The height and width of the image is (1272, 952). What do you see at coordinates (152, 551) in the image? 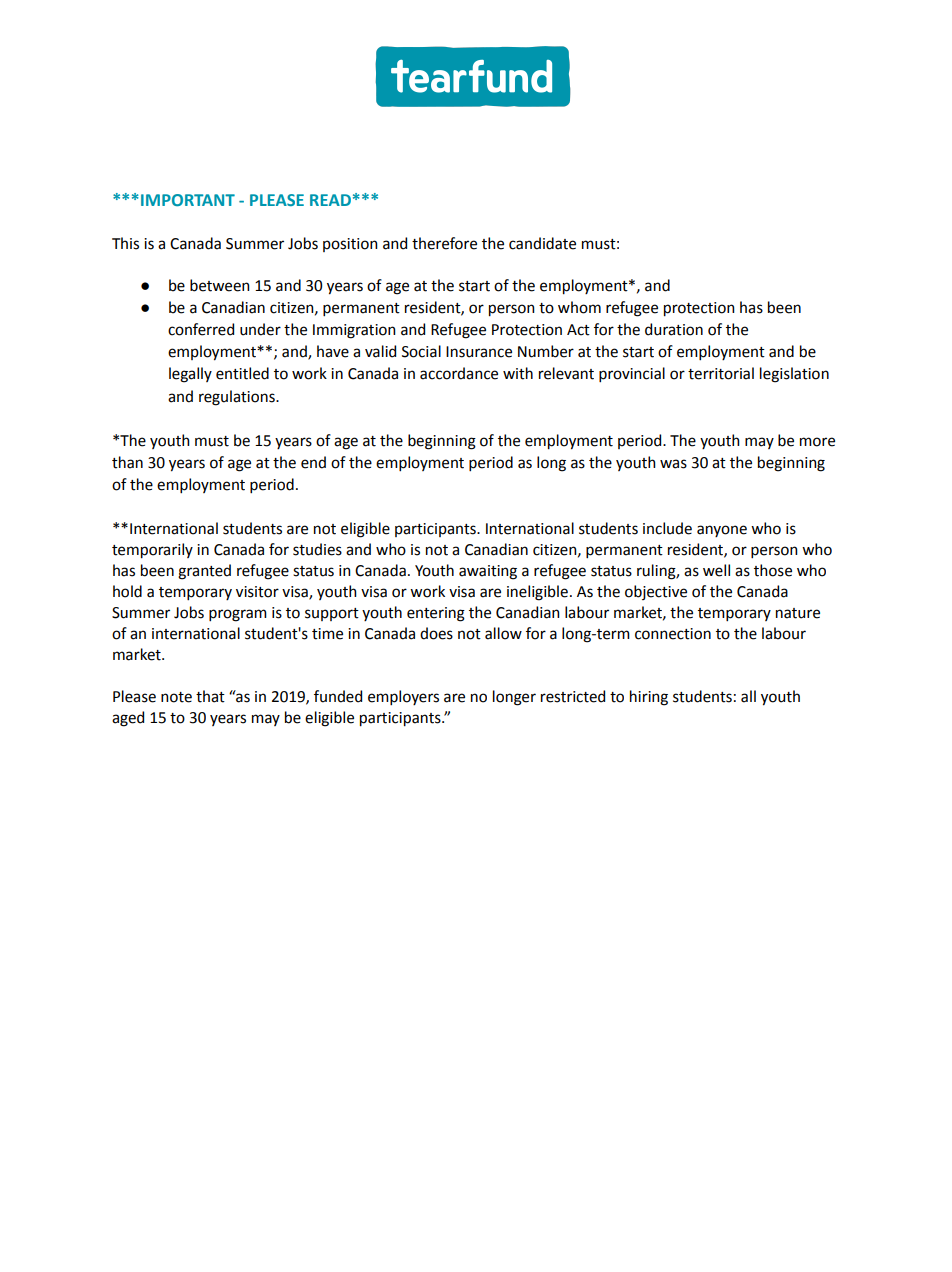
I see `temporarily` at bounding box center [152, 551].
